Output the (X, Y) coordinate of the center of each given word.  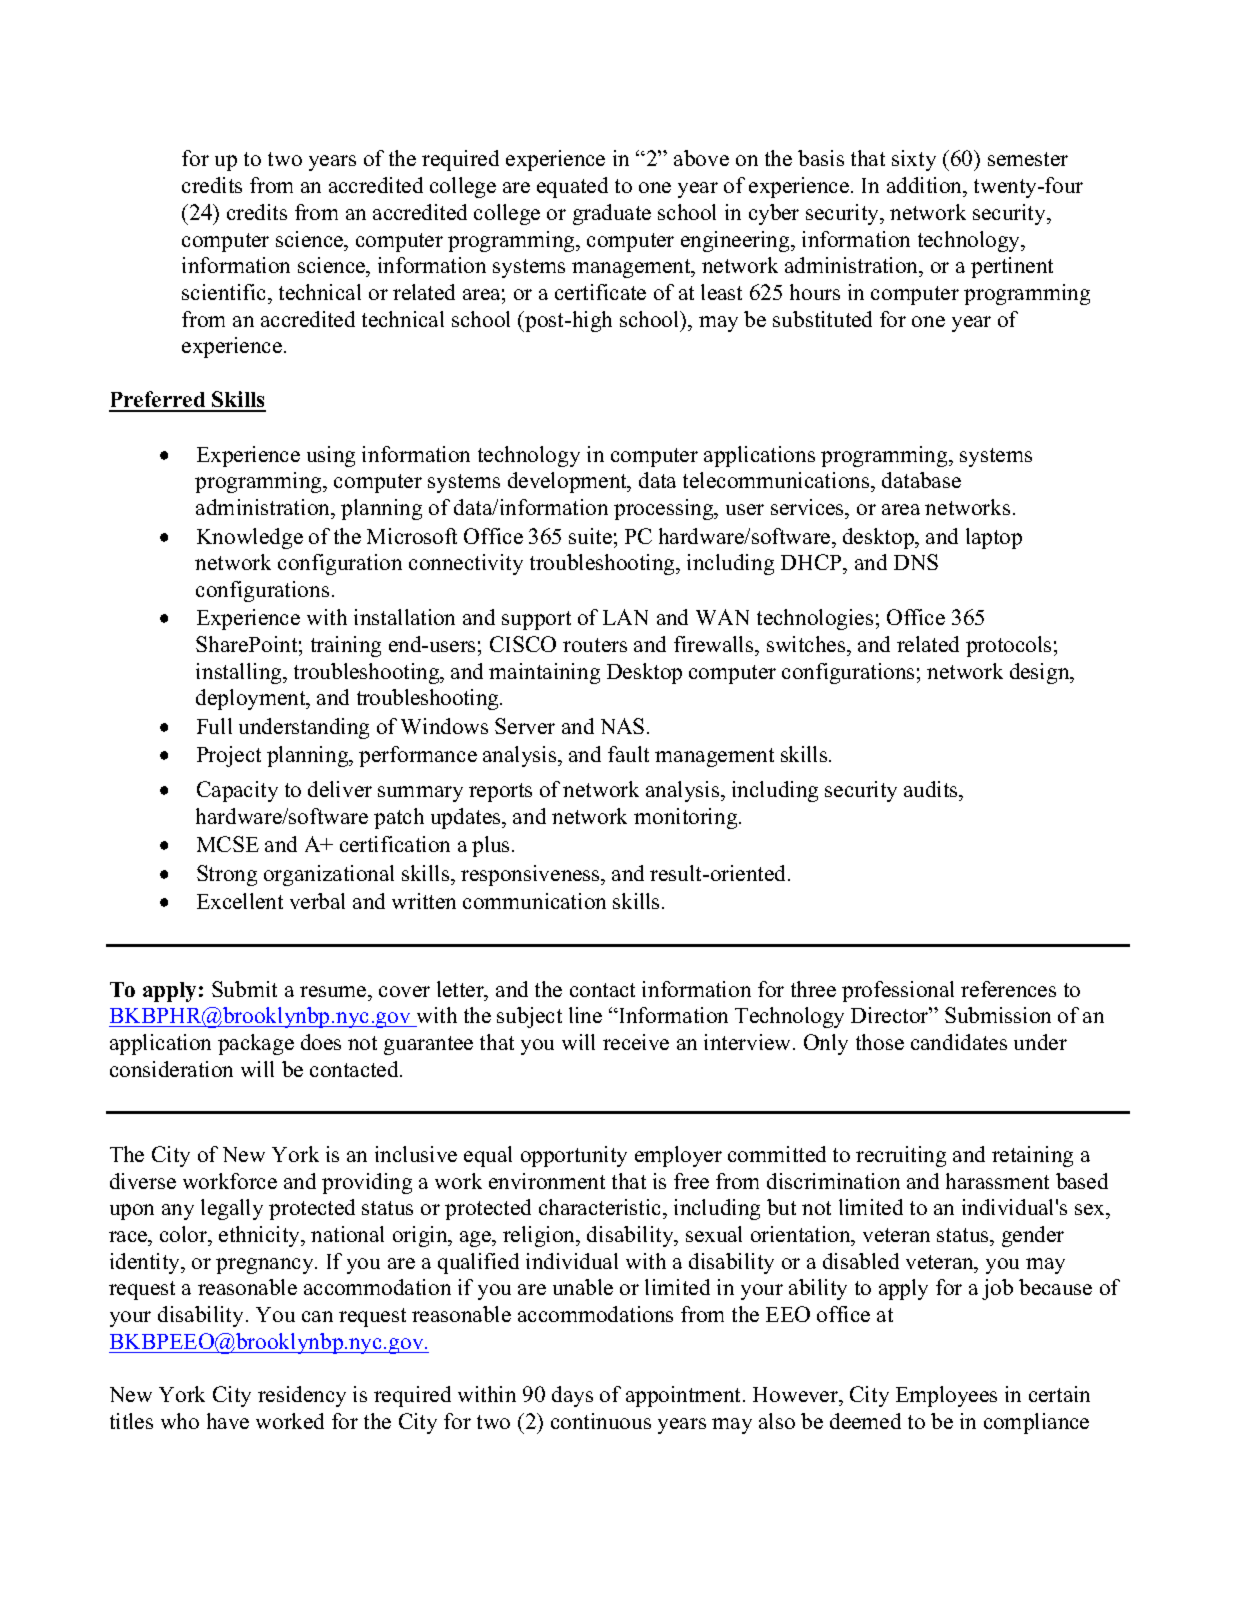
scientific (225, 292)
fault (628, 754)
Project (229, 756)
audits (932, 791)
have (228, 1421)
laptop (994, 538)
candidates (959, 1042)
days (572, 1396)
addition (926, 185)
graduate (612, 214)
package (256, 1044)
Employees (946, 1396)
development (568, 482)
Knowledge (250, 538)
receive (636, 1042)
